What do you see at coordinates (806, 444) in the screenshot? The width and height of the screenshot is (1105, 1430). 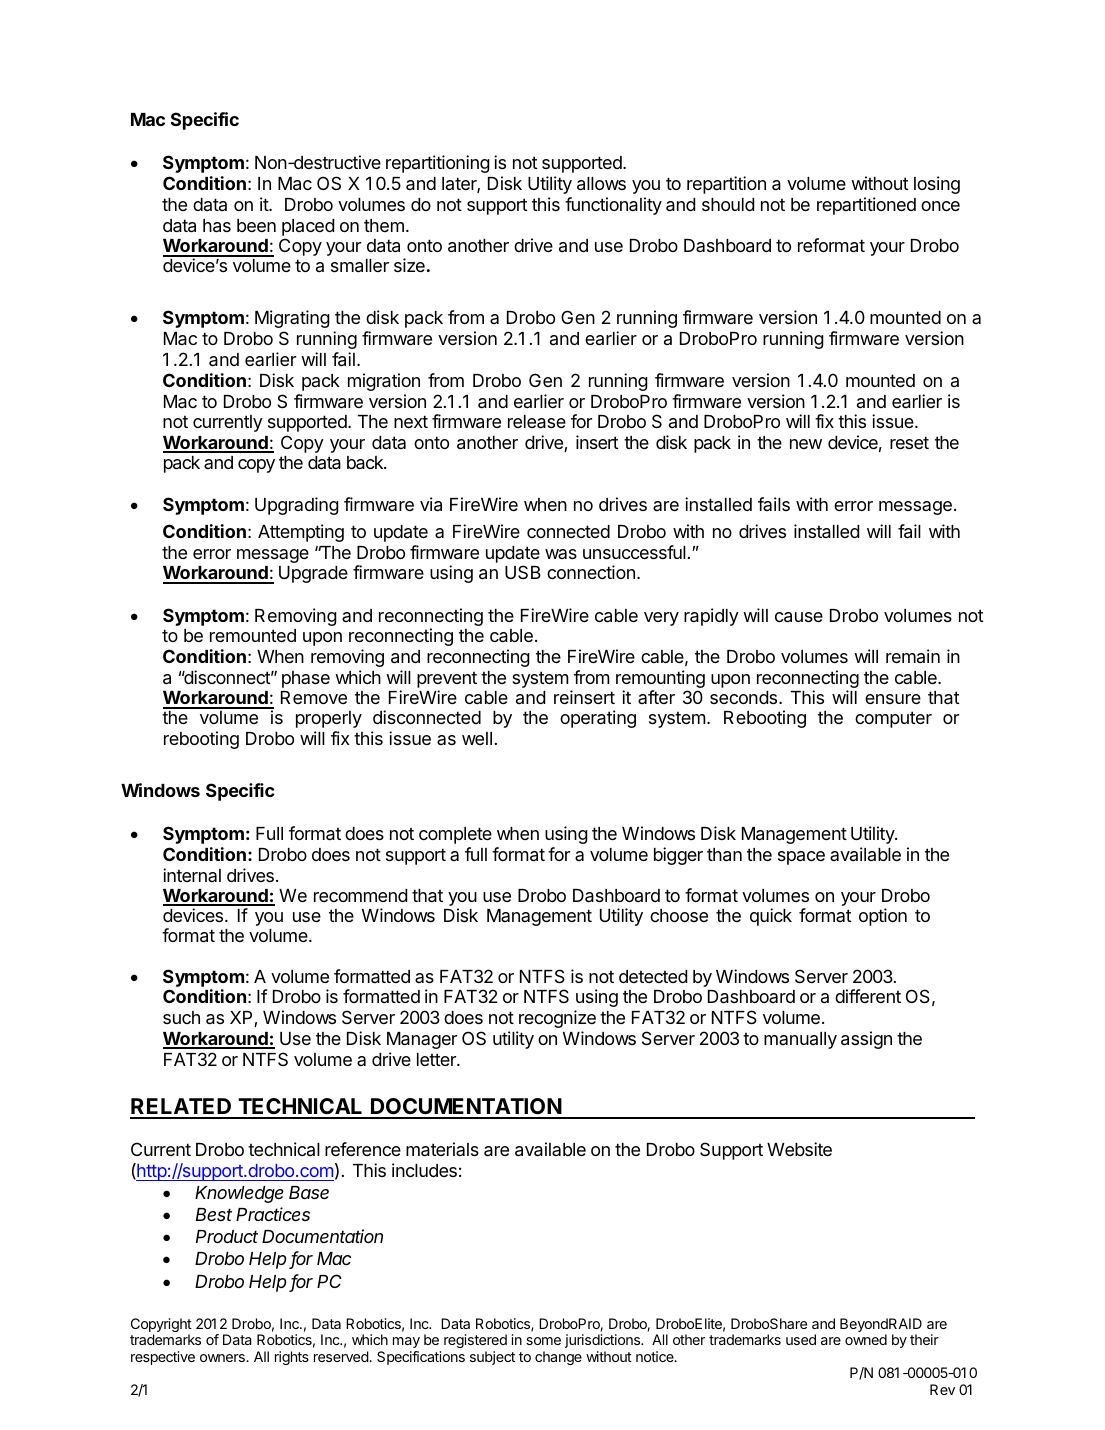 I see `new` at bounding box center [806, 444].
